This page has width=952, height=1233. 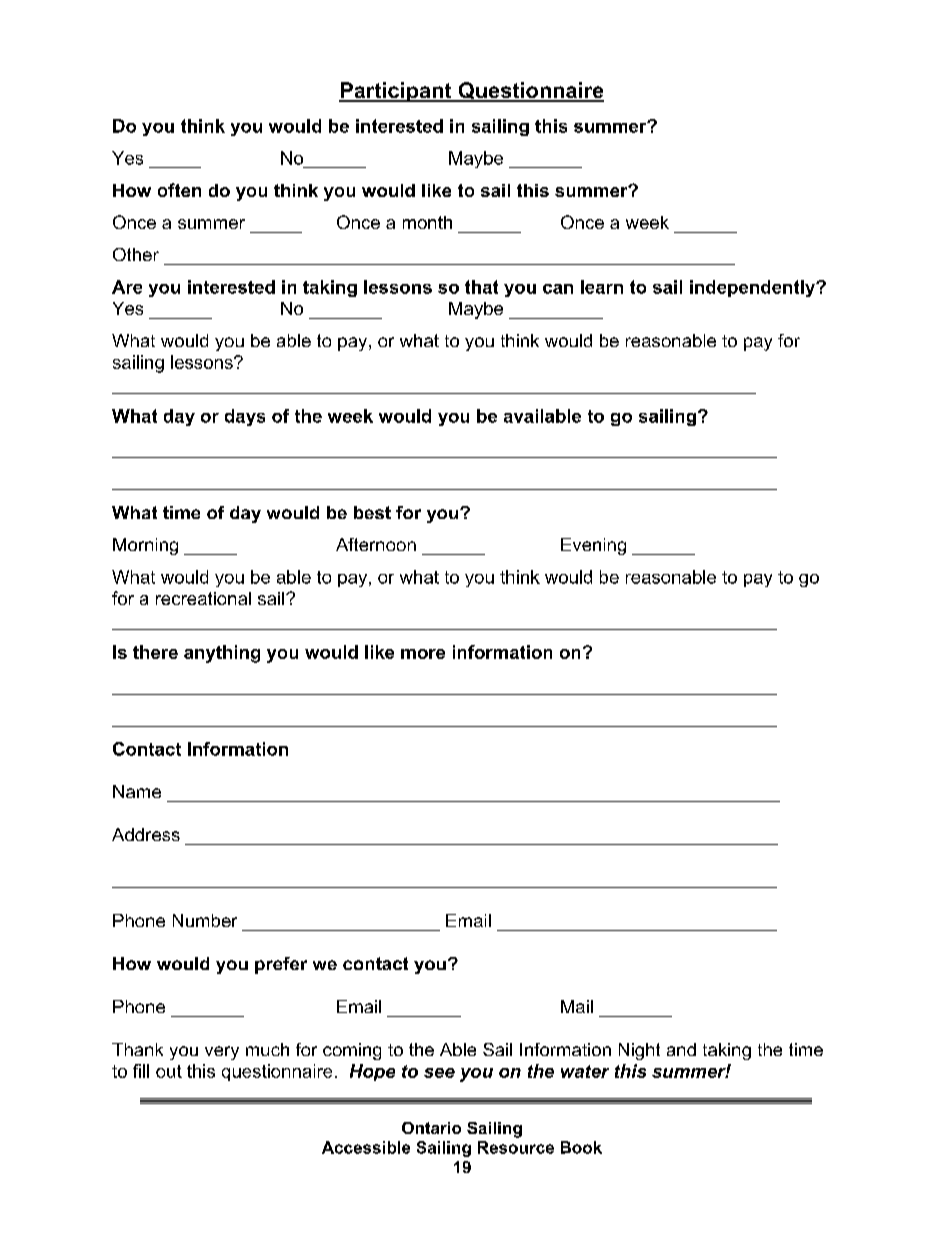 I want to click on Name, so click(x=137, y=791).
